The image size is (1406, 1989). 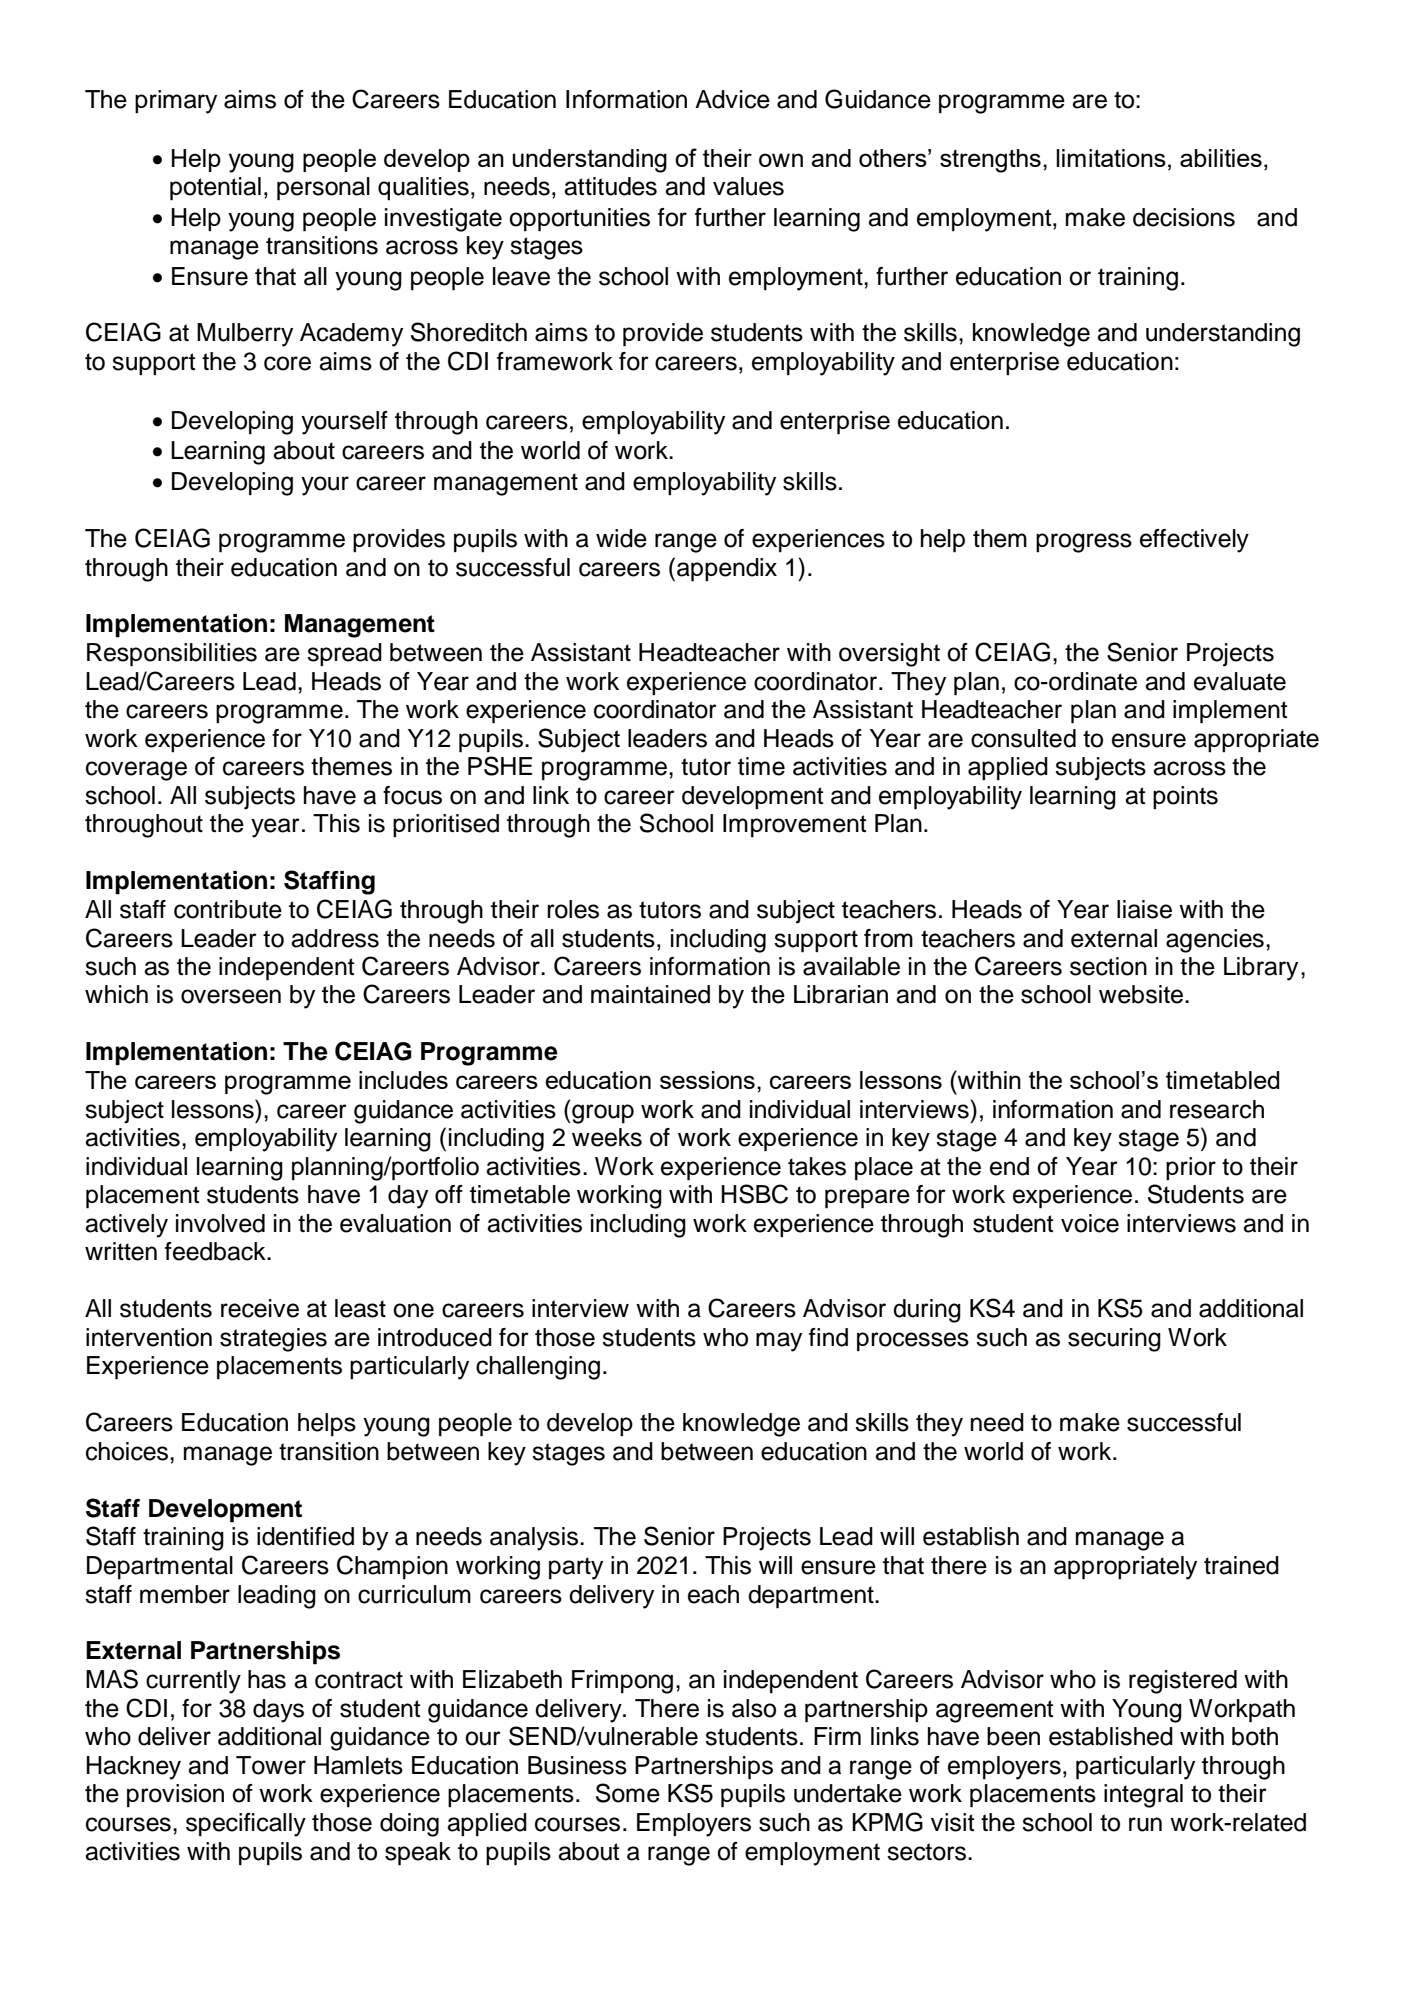 What do you see at coordinates (628, 1793) in the document?
I see `Some` at bounding box center [628, 1793].
